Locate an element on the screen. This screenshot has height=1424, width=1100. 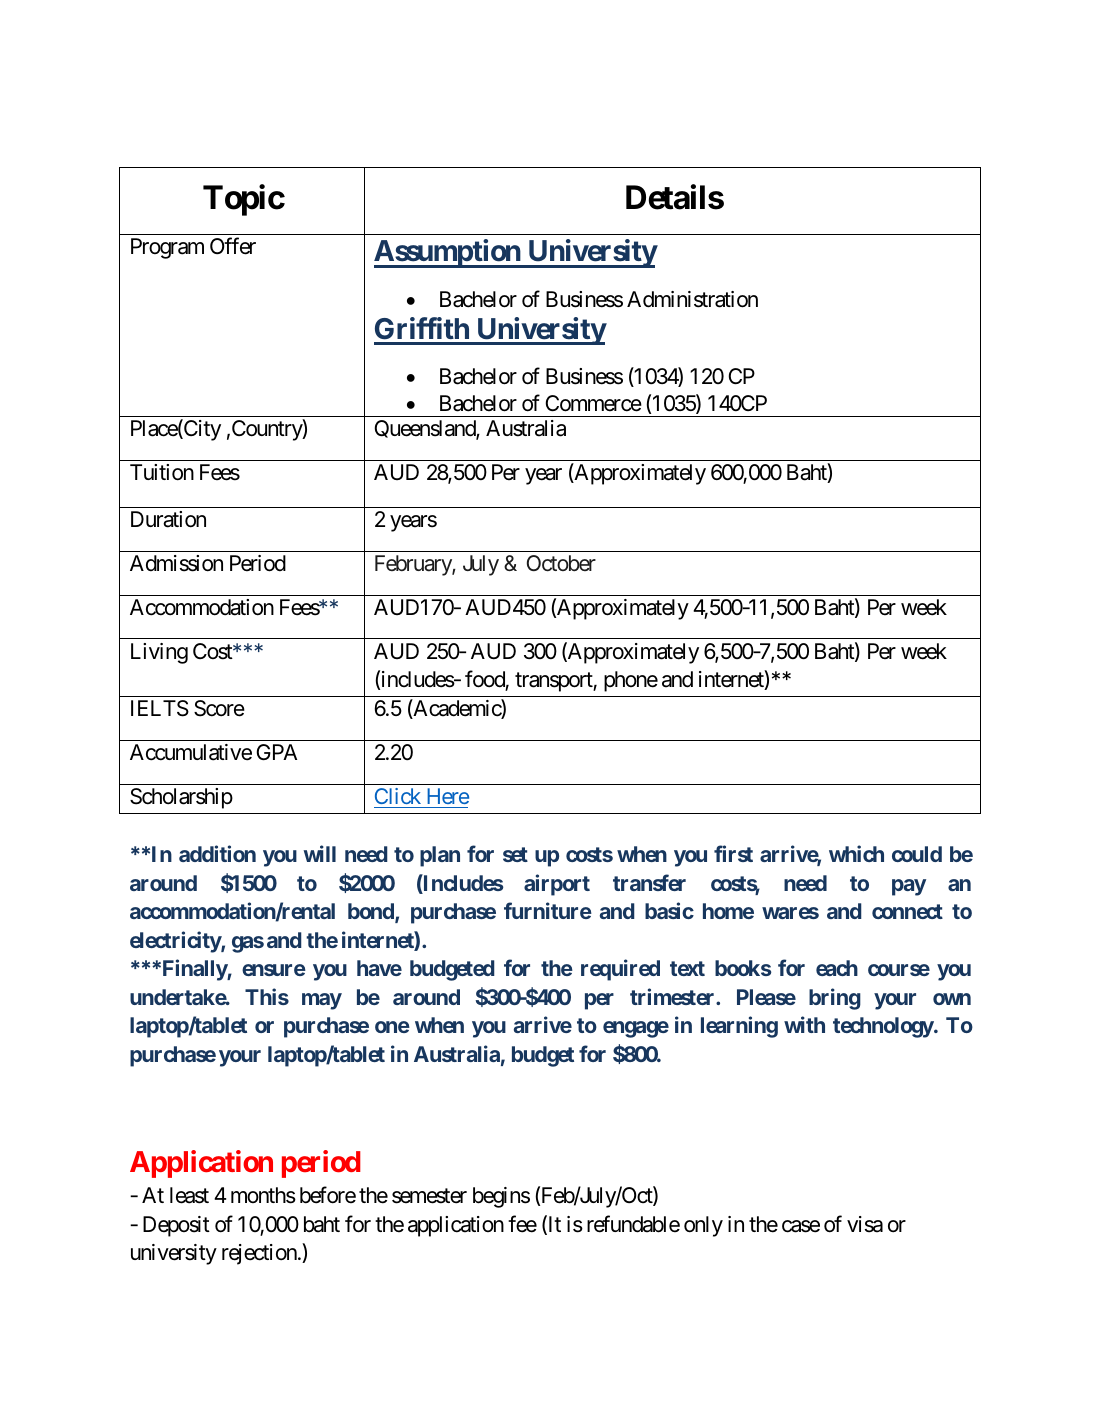
Administration is located at coordinates (692, 299).
